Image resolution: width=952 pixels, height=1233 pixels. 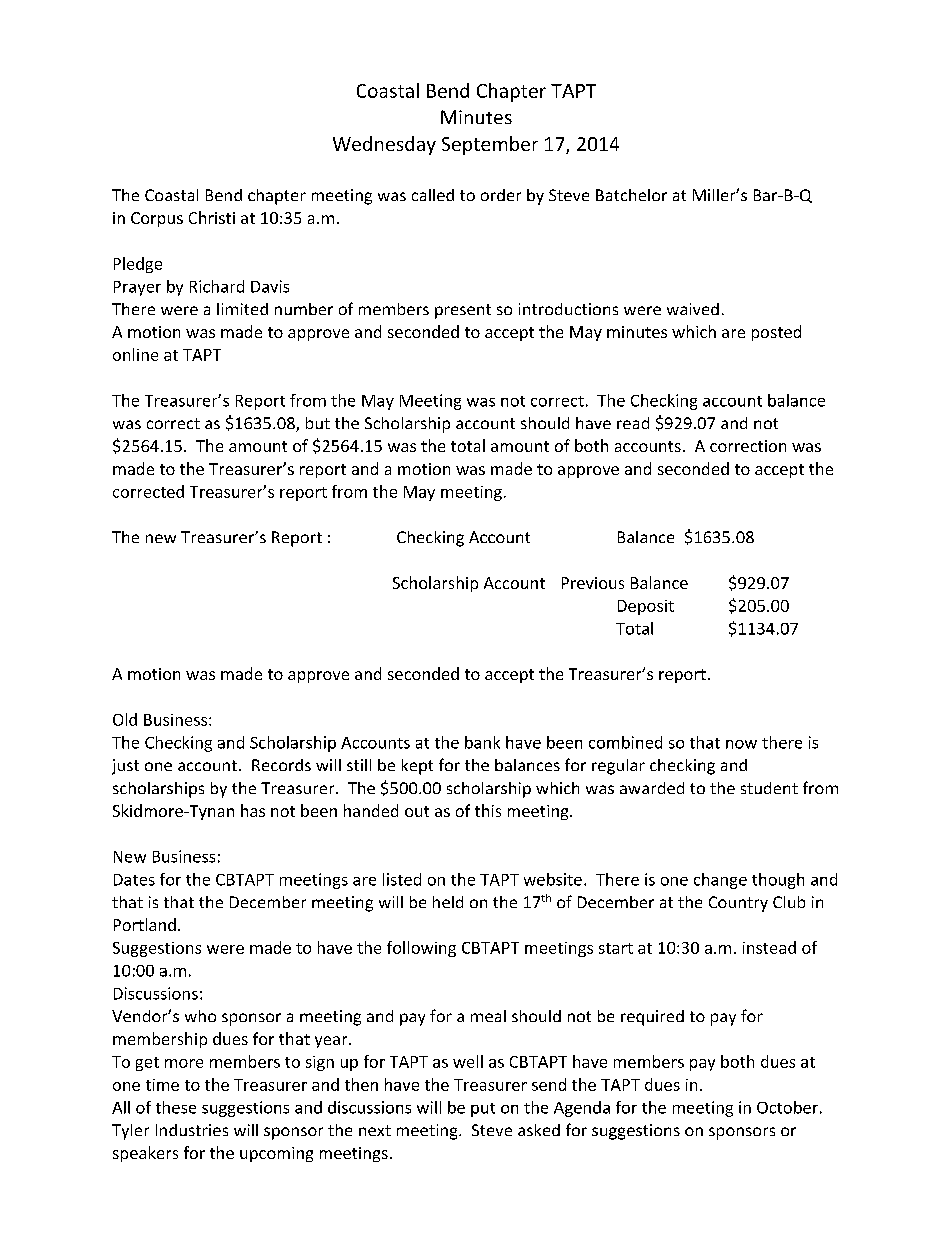 I want to click on Dates, so click(x=134, y=880).
